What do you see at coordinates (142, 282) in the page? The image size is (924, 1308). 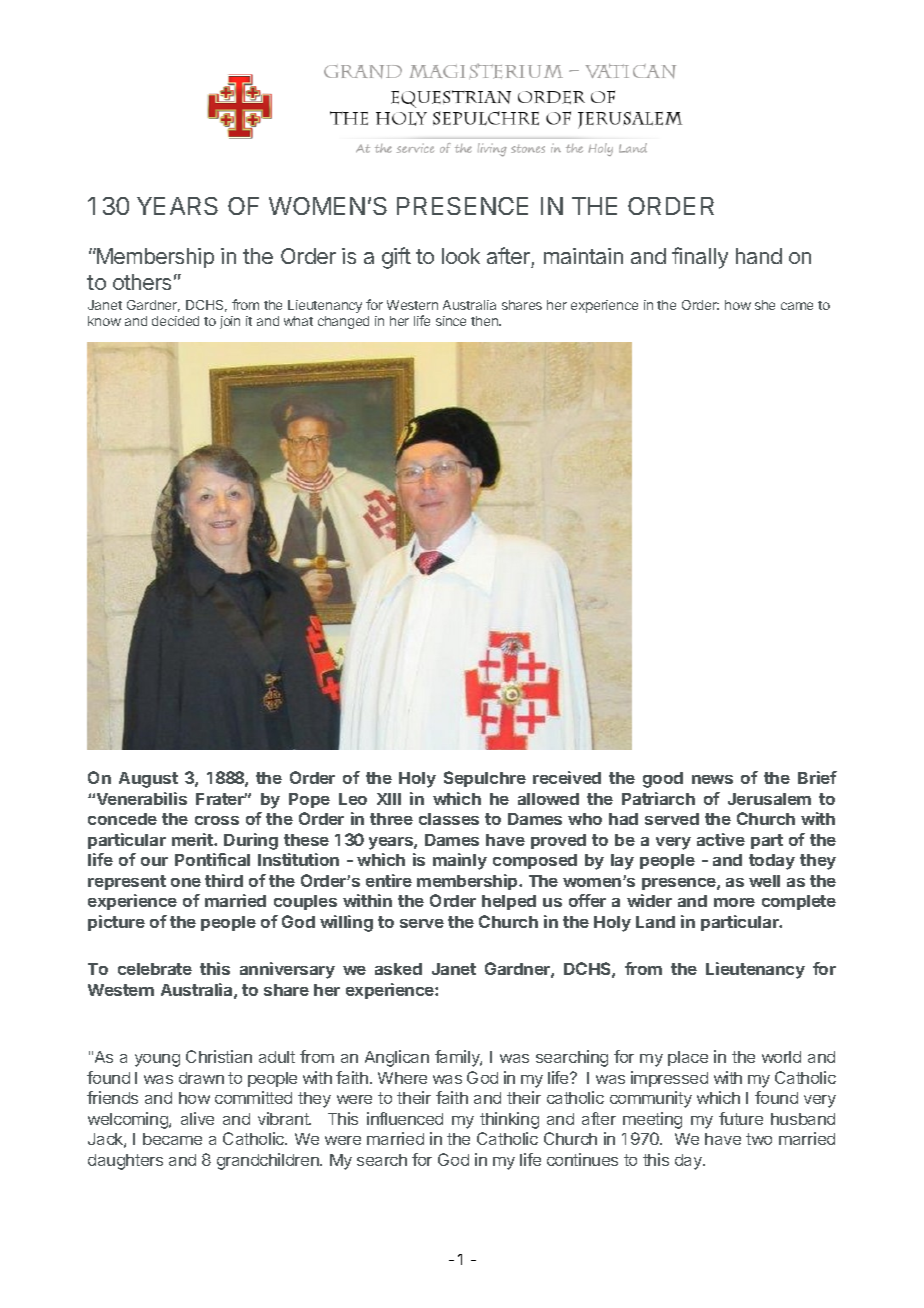 I see `others` at bounding box center [142, 282].
